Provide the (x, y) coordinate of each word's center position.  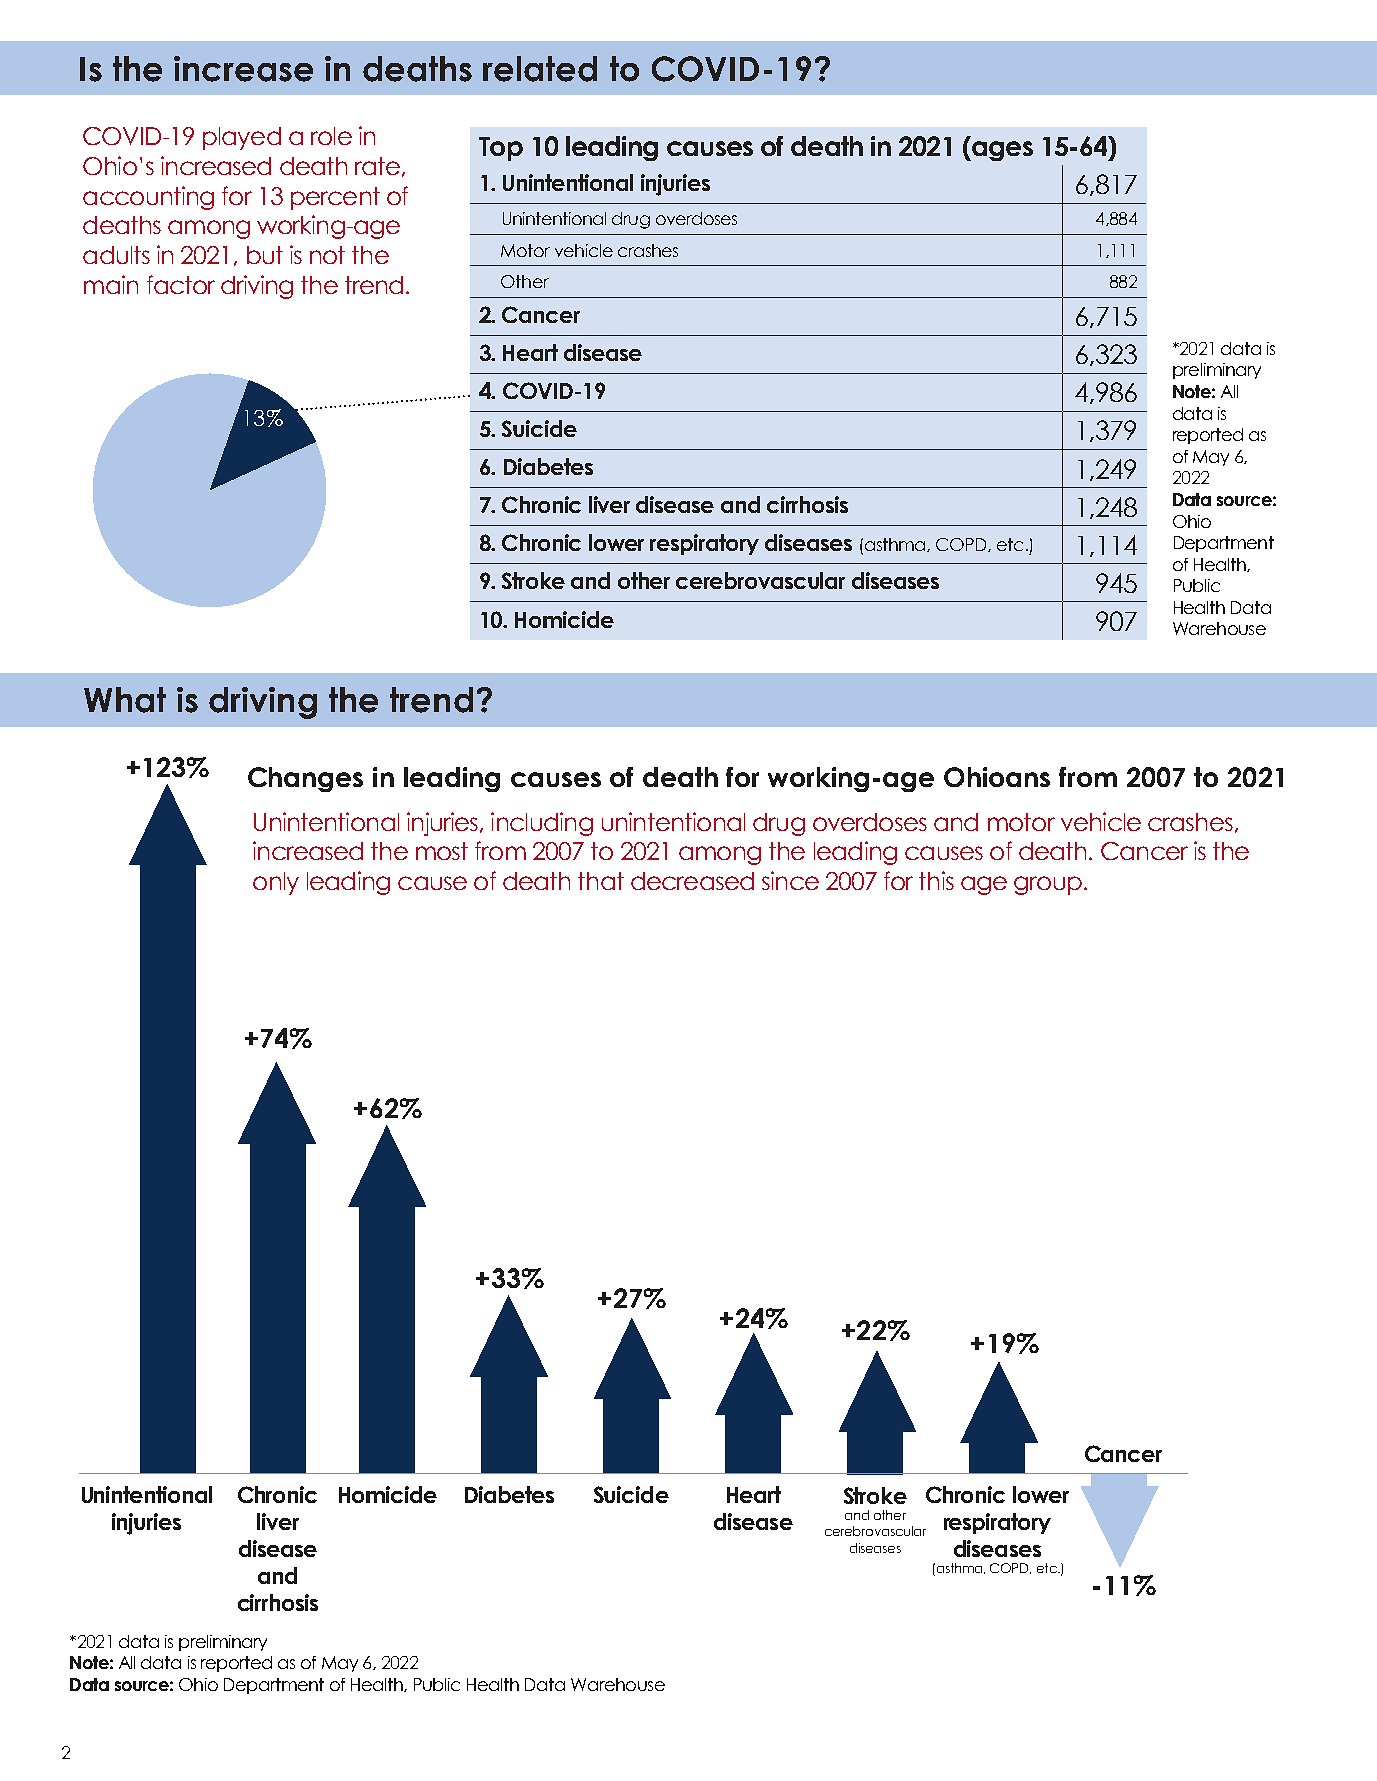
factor (181, 284)
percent (335, 198)
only (276, 883)
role (331, 136)
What (125, 700)
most (442, 851)
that (601, 881)
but (265, 255)
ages (1001, 151)
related (540, 69)
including (542, 824)
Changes (305, 779)
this (936, 880)
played (242, 138)
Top (501, 149)
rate (377, 166)
